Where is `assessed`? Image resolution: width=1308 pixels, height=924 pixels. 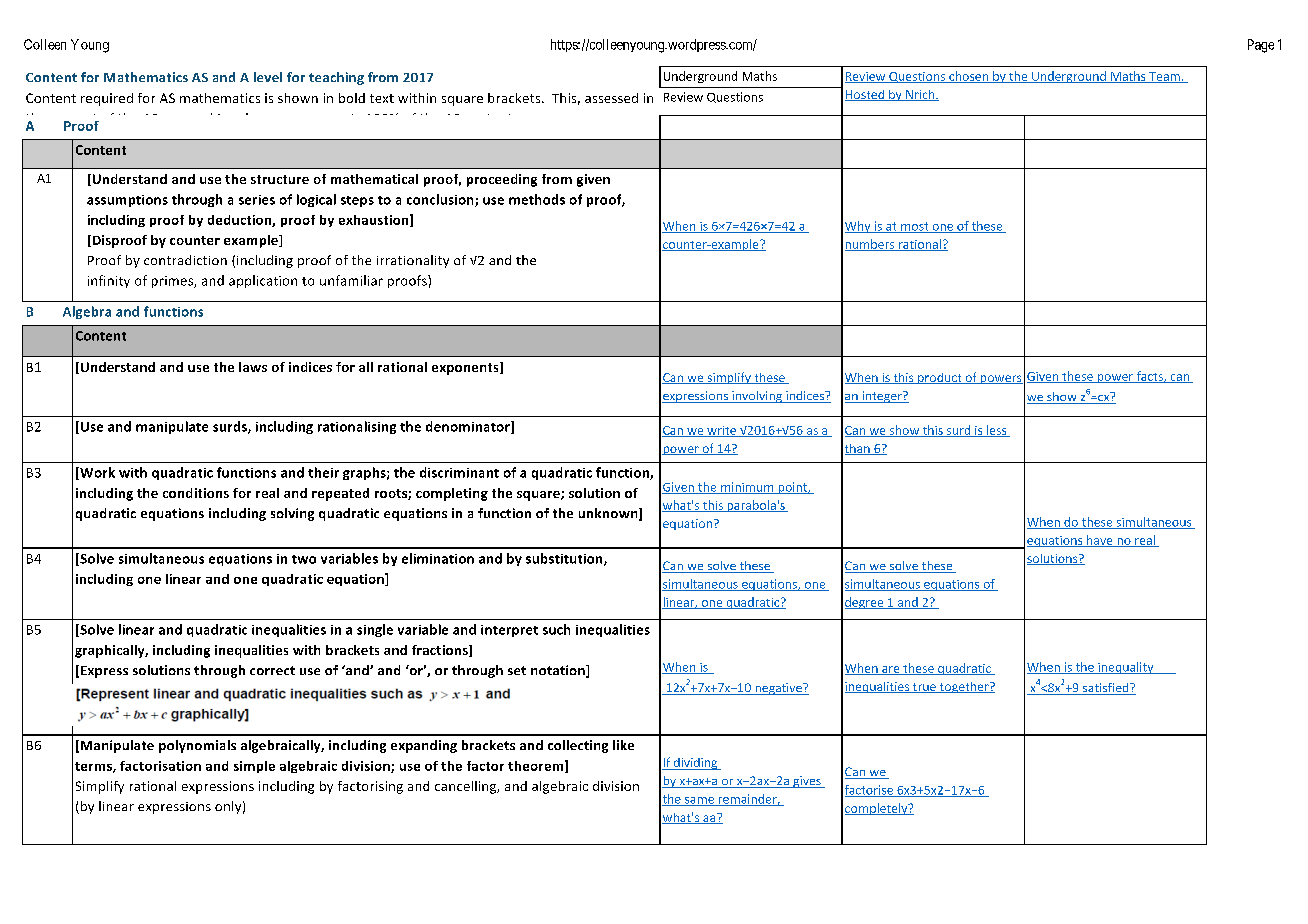 assessed is located at coordinates (611, 98).
